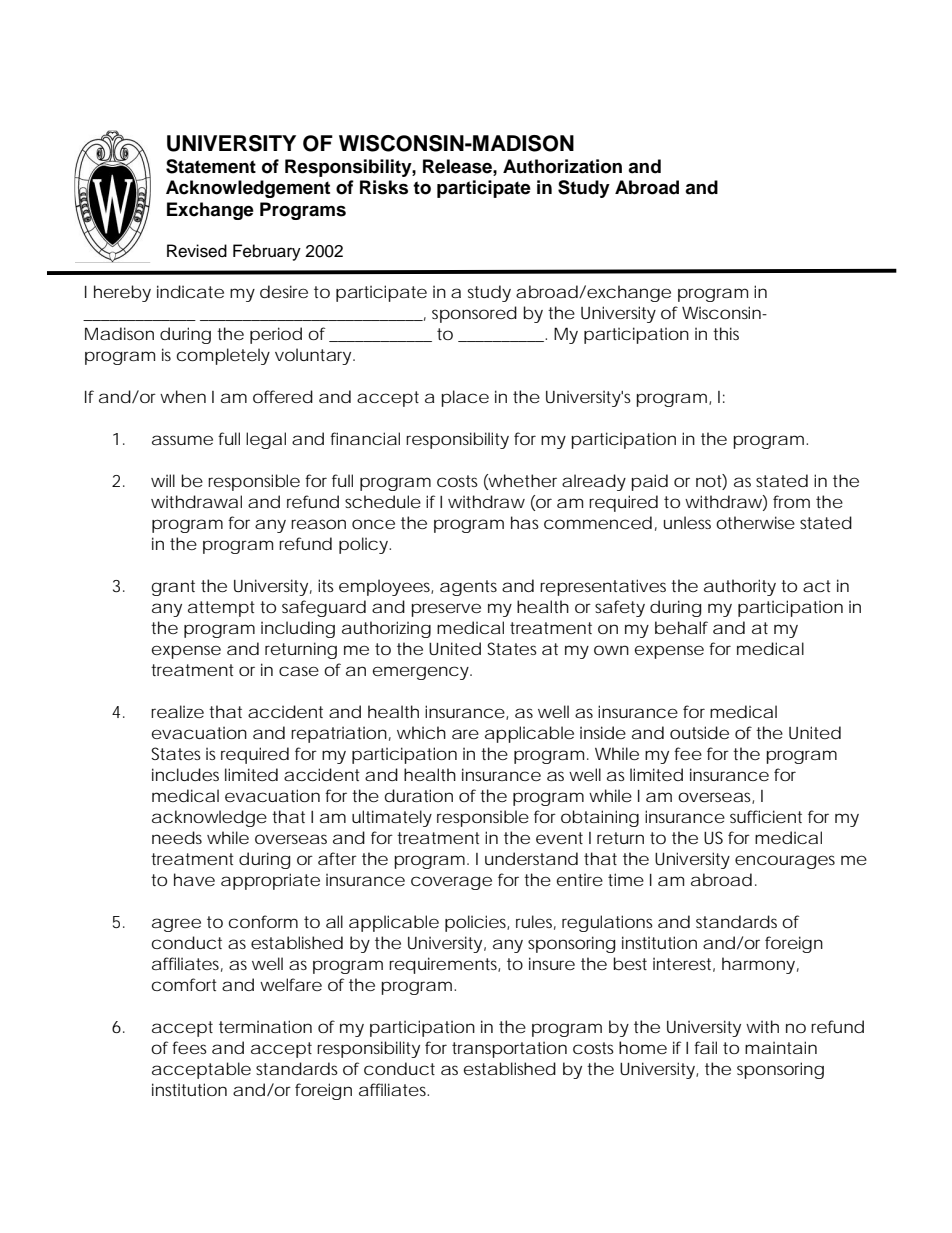  I want to click on needs, so click(177, 837).
